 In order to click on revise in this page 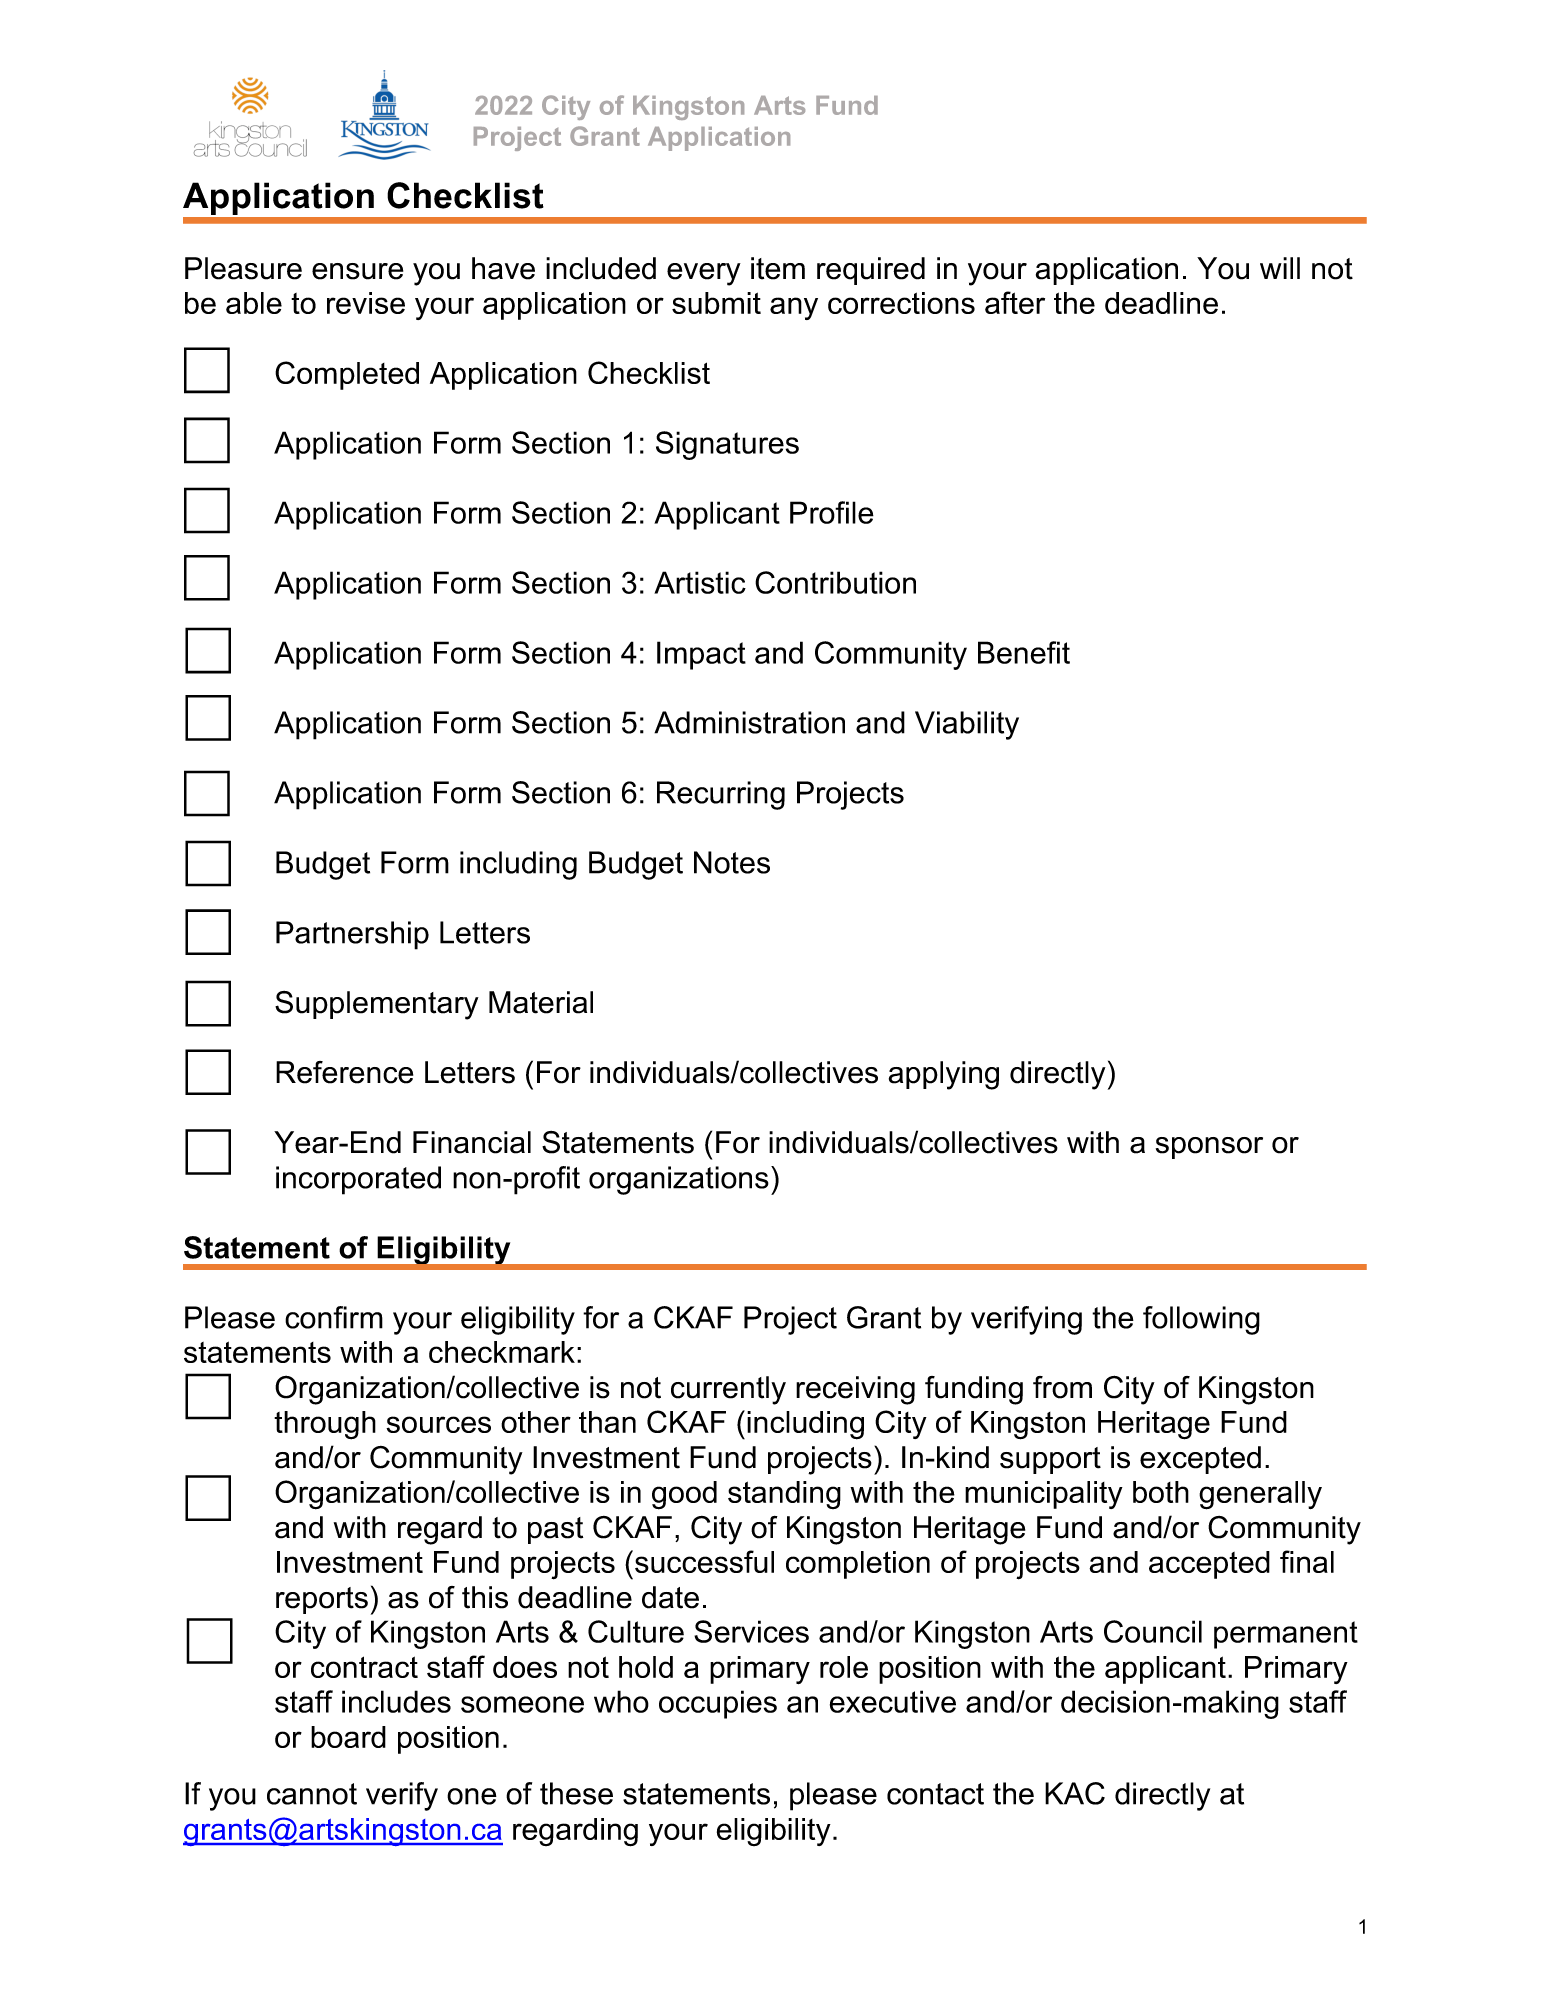, I will do `click(366, 303)`.
